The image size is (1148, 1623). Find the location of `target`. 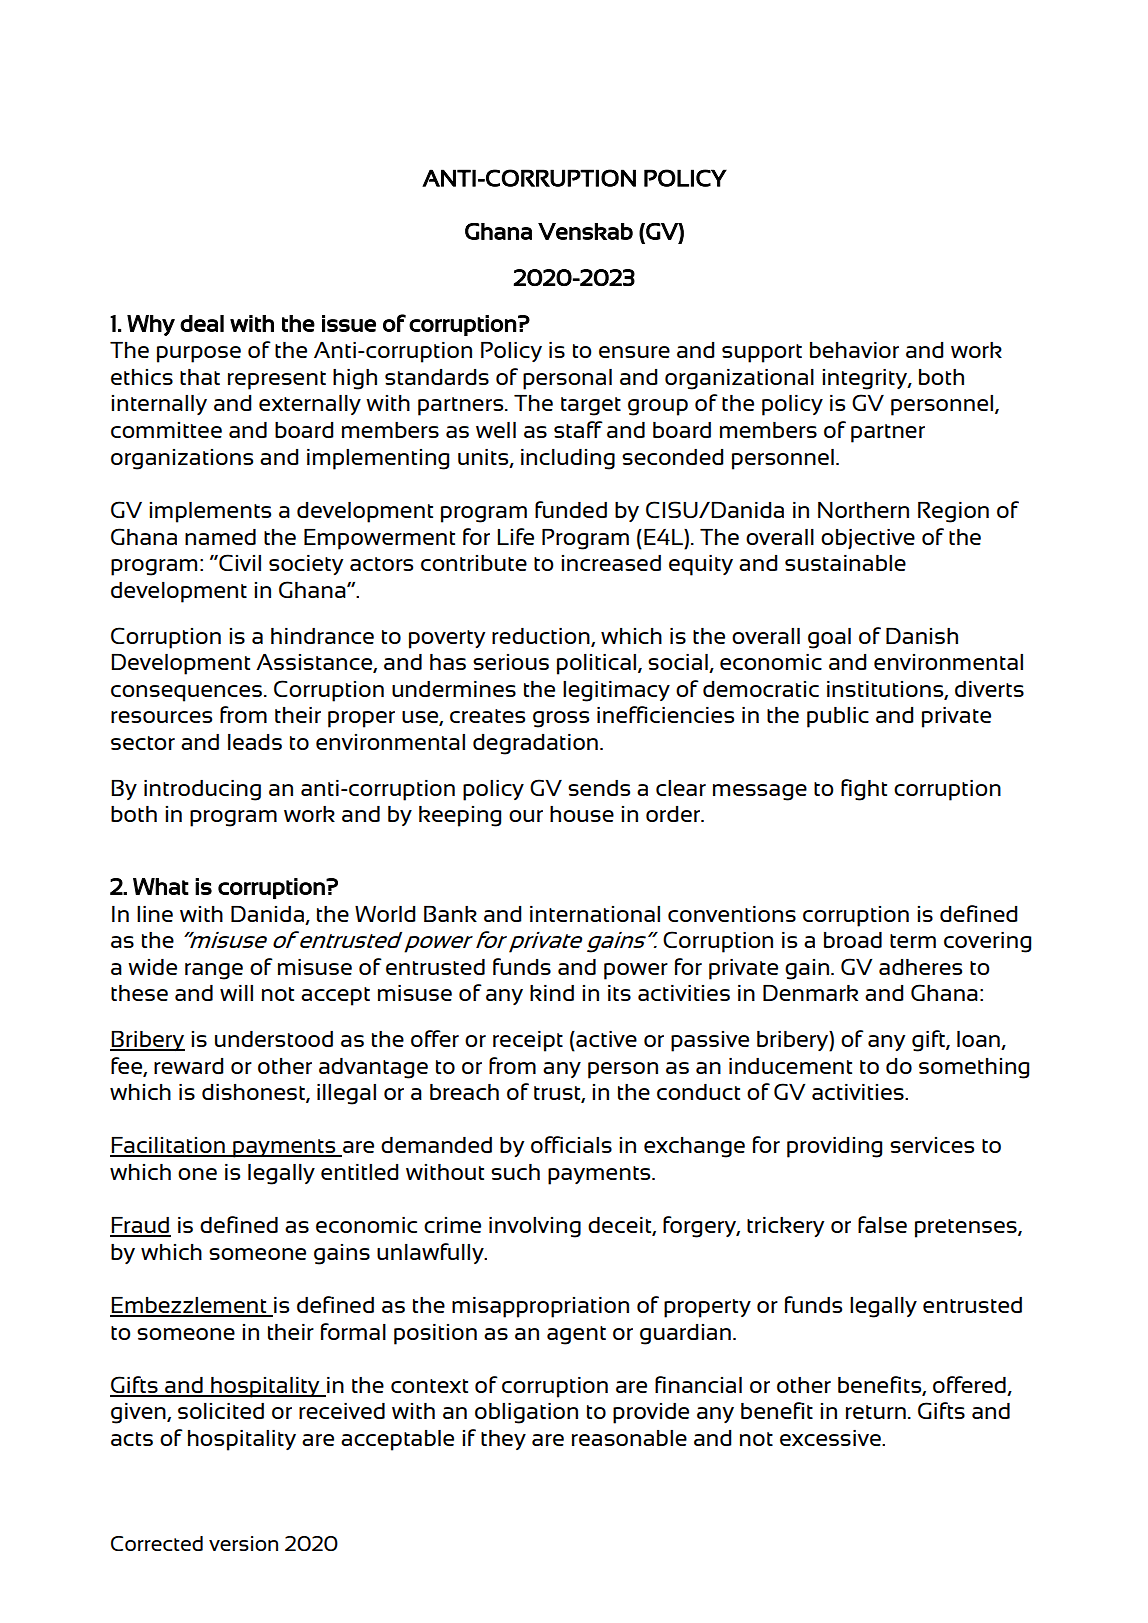

target is located at coordinates (591, 406).
